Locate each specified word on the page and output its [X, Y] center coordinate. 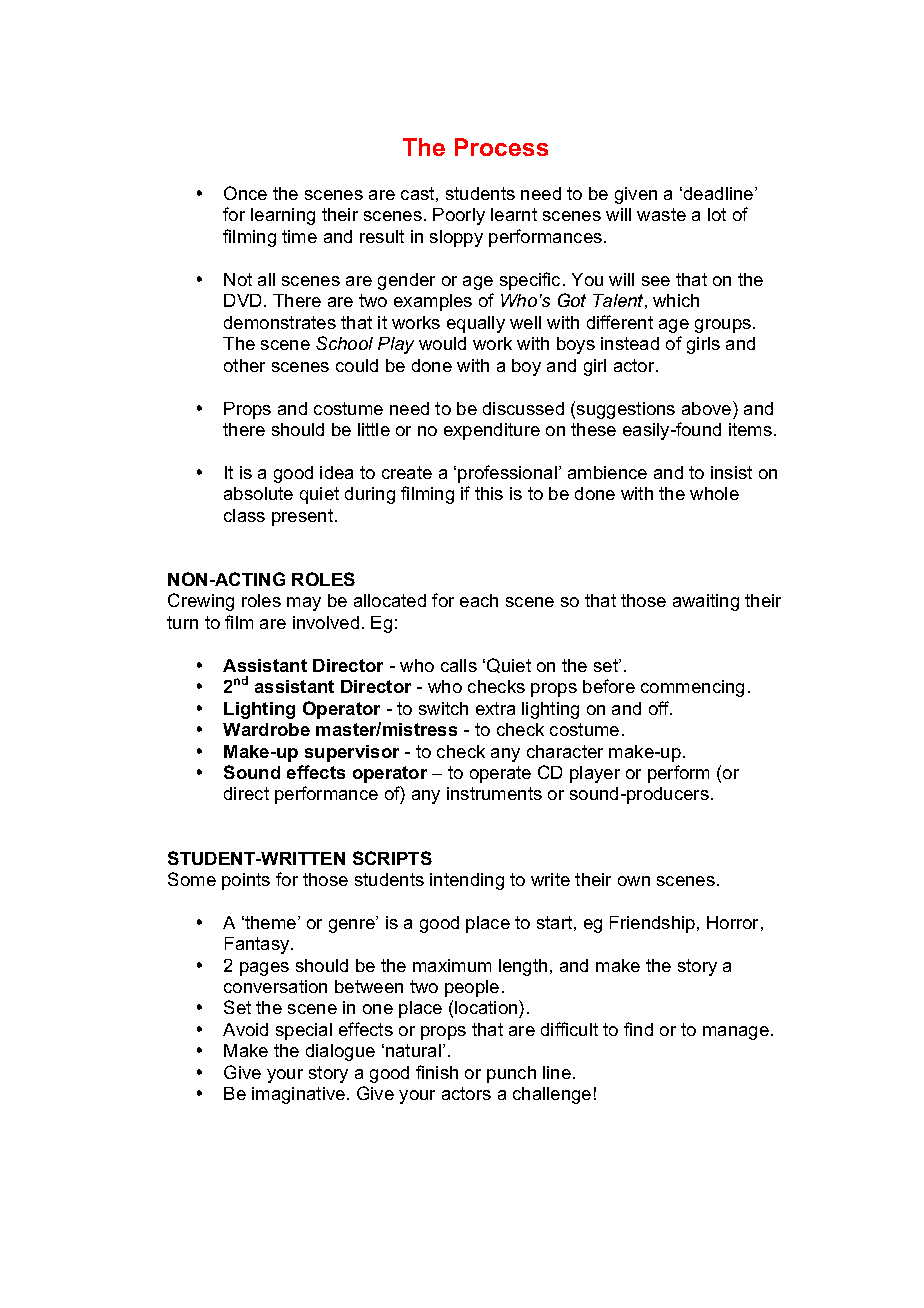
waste [661, 214]
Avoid [245, 1029]
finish [437, 1072]
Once [245, 193]
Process [501, 147]
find [638, 1029]
